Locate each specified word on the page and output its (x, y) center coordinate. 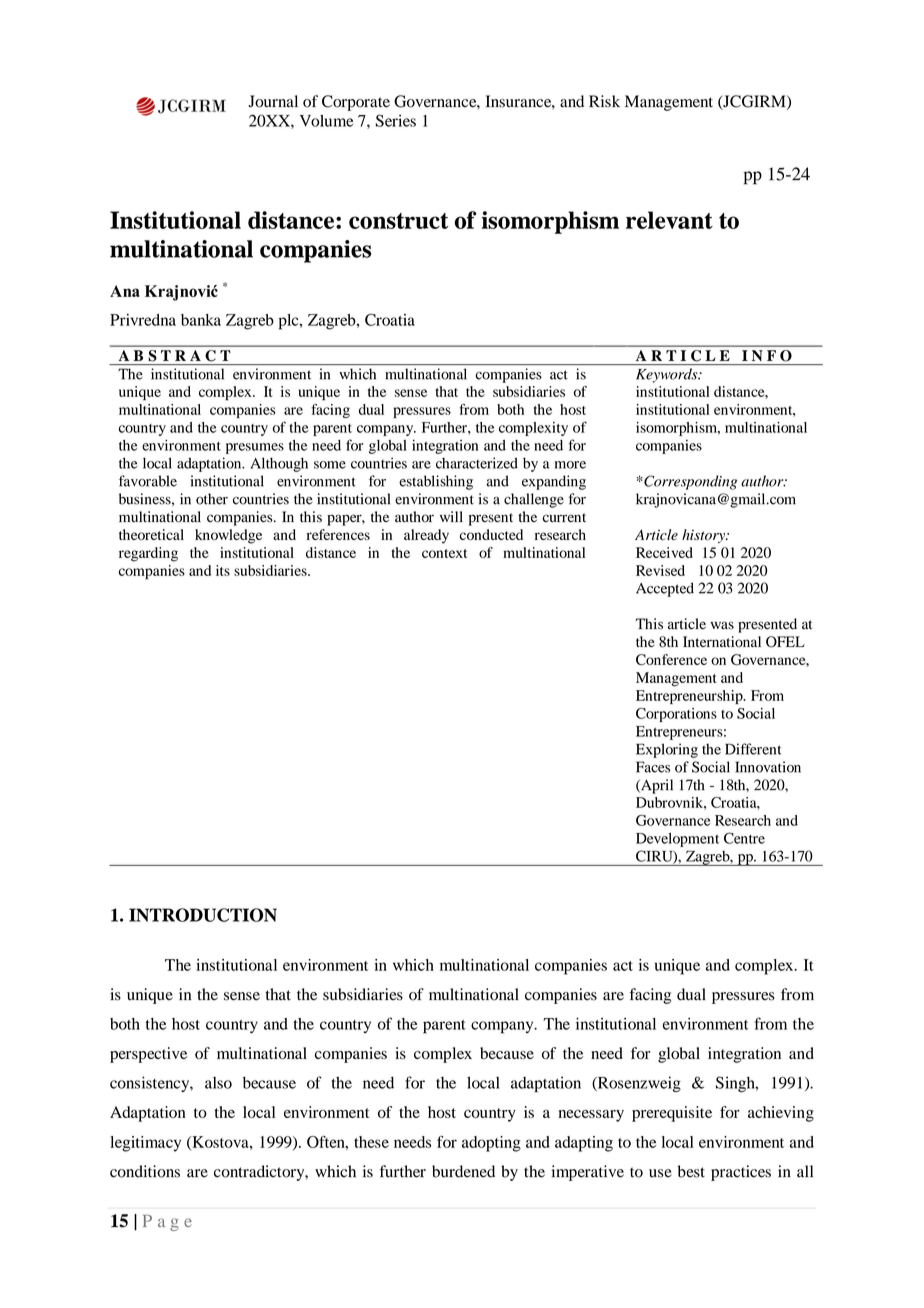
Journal (273, 101)
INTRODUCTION (203, 915)
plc (290, 322)
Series (396, 120)
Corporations (676, 715)
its (223, 570)
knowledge (228, 536)
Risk (604, 101)
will (451, 516)
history (704, 536)
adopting (491, 1144)
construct (398, 221)
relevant (669, 220)
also (218, 1083)
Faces (653, 767)
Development (677, 840)
